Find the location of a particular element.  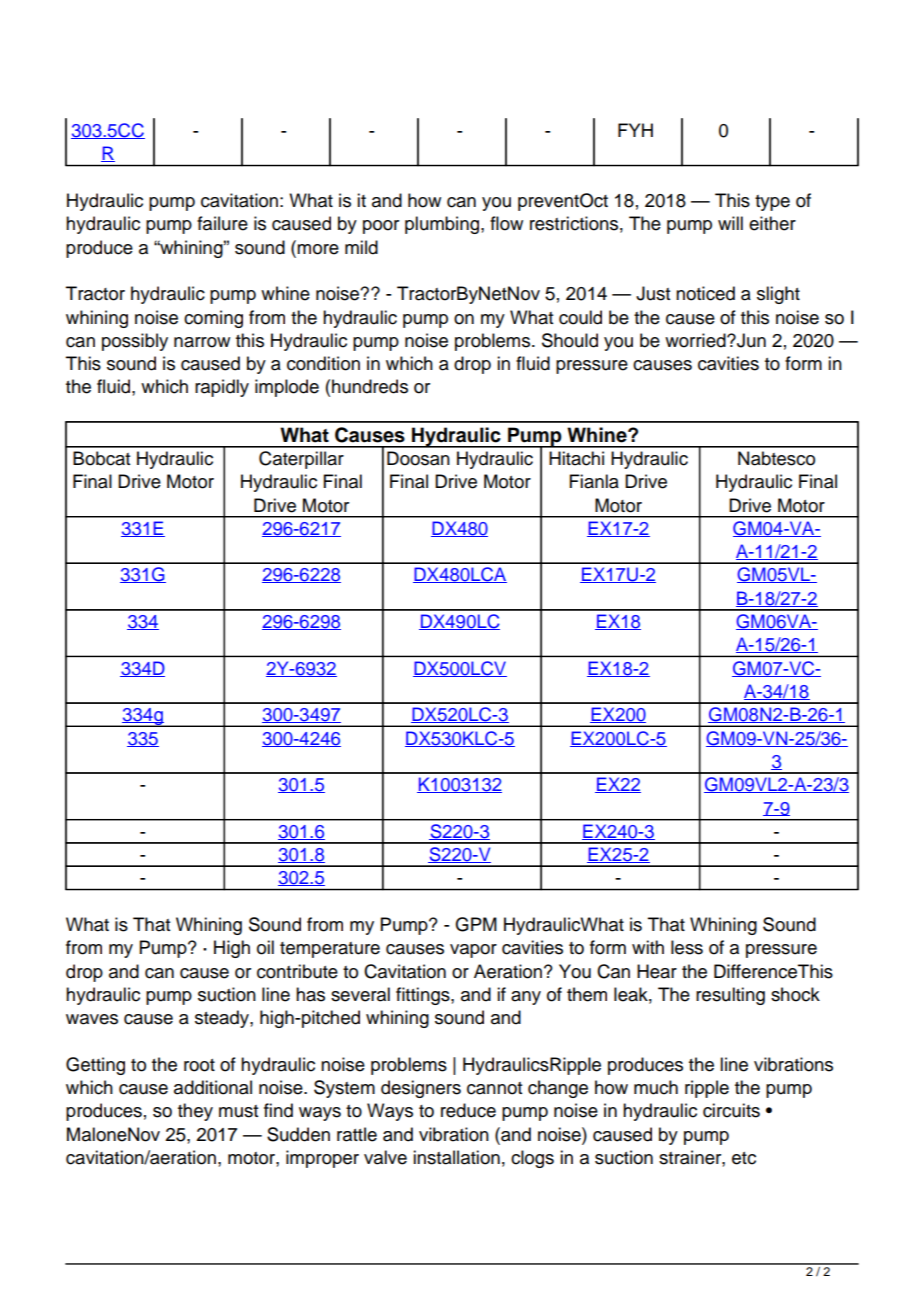

less is located at coordinates (687, 947).
